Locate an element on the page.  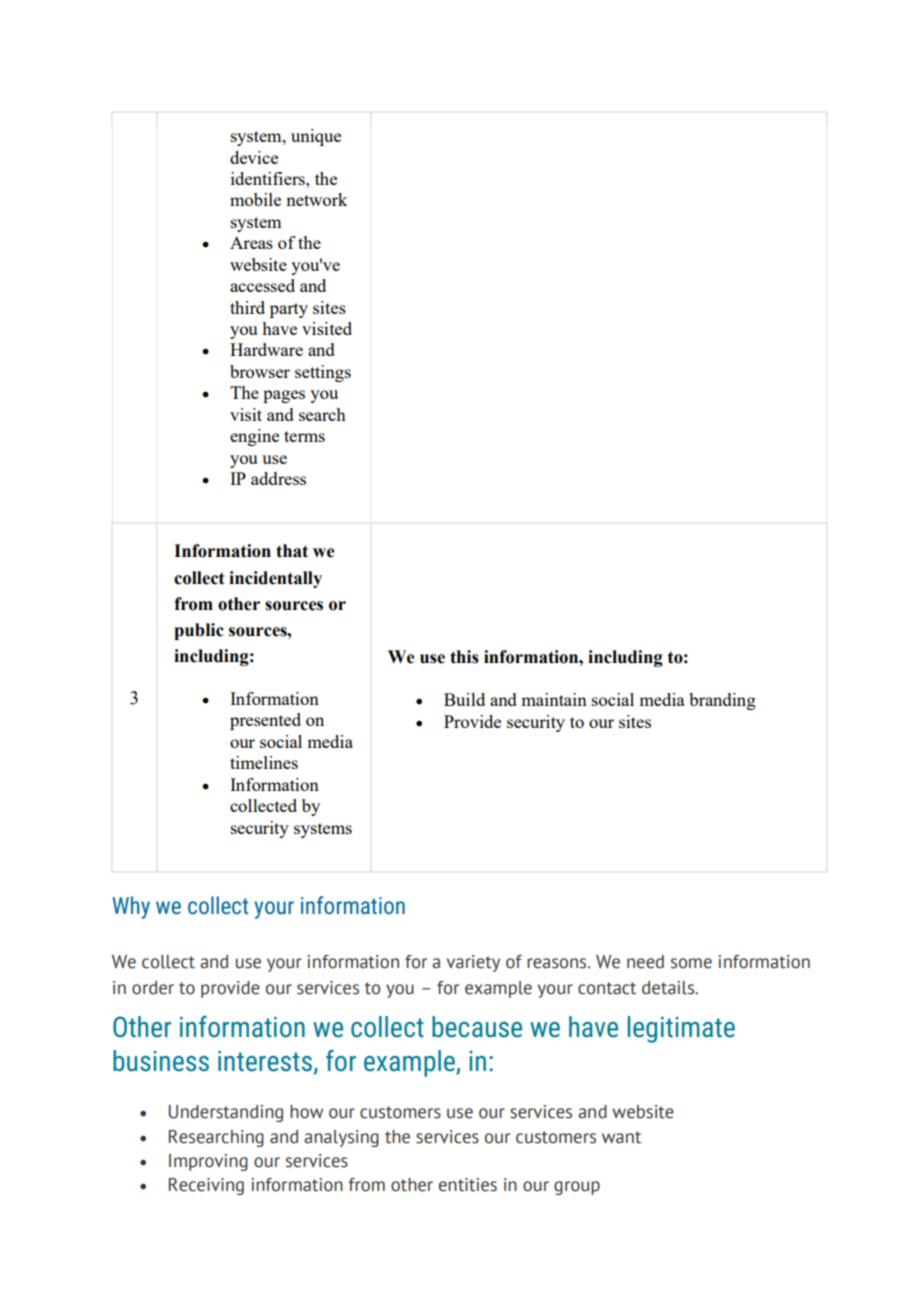
maintain is located at coordinates (554, 699).
